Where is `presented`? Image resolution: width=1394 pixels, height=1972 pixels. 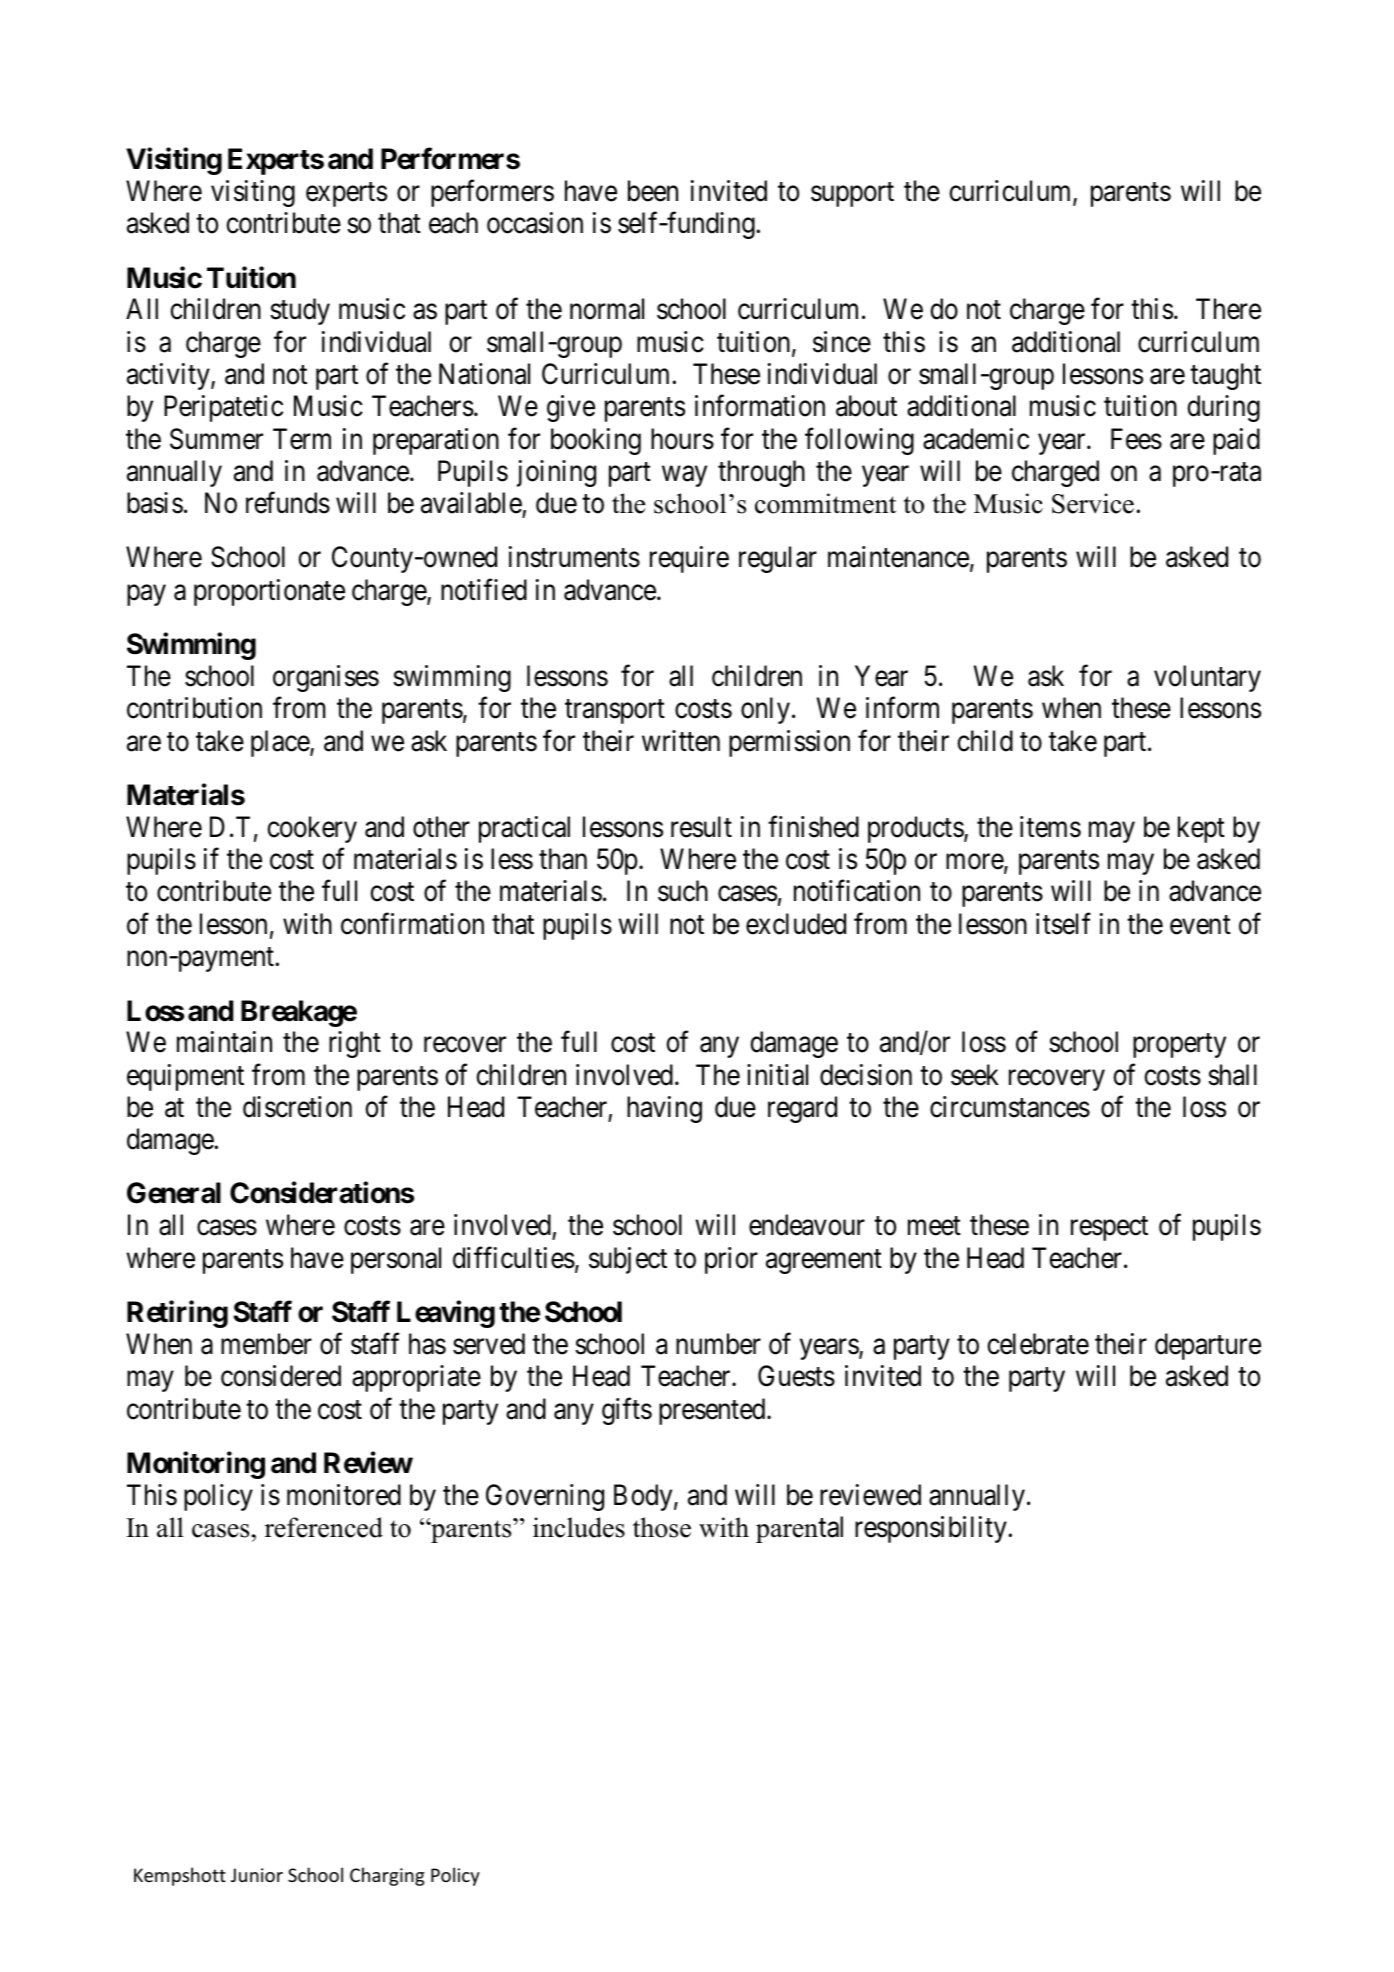
presented is located at coordinates (713, 1411).
